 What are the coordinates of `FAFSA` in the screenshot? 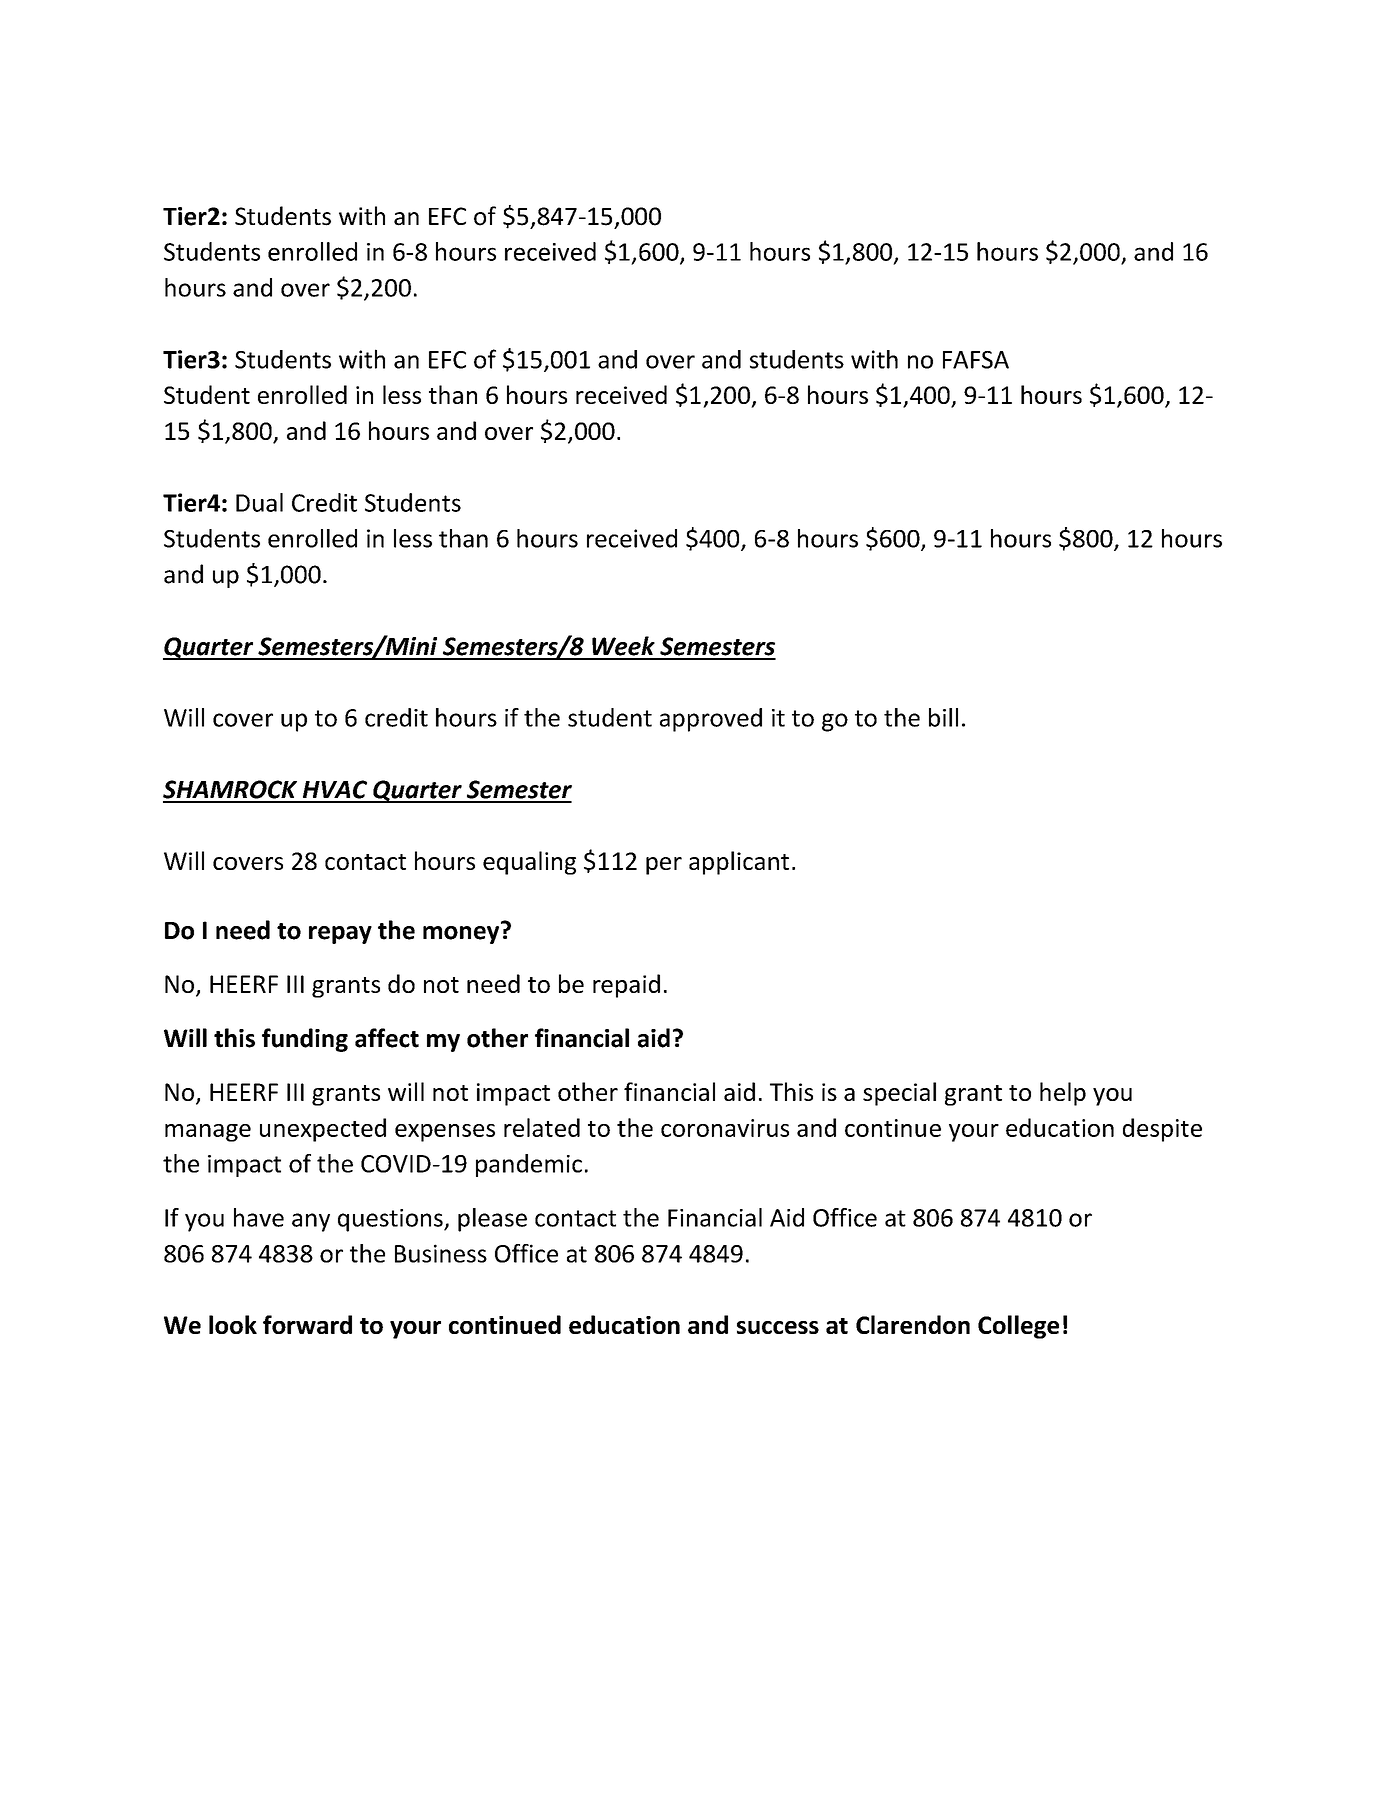 It's located at (976, 360).
